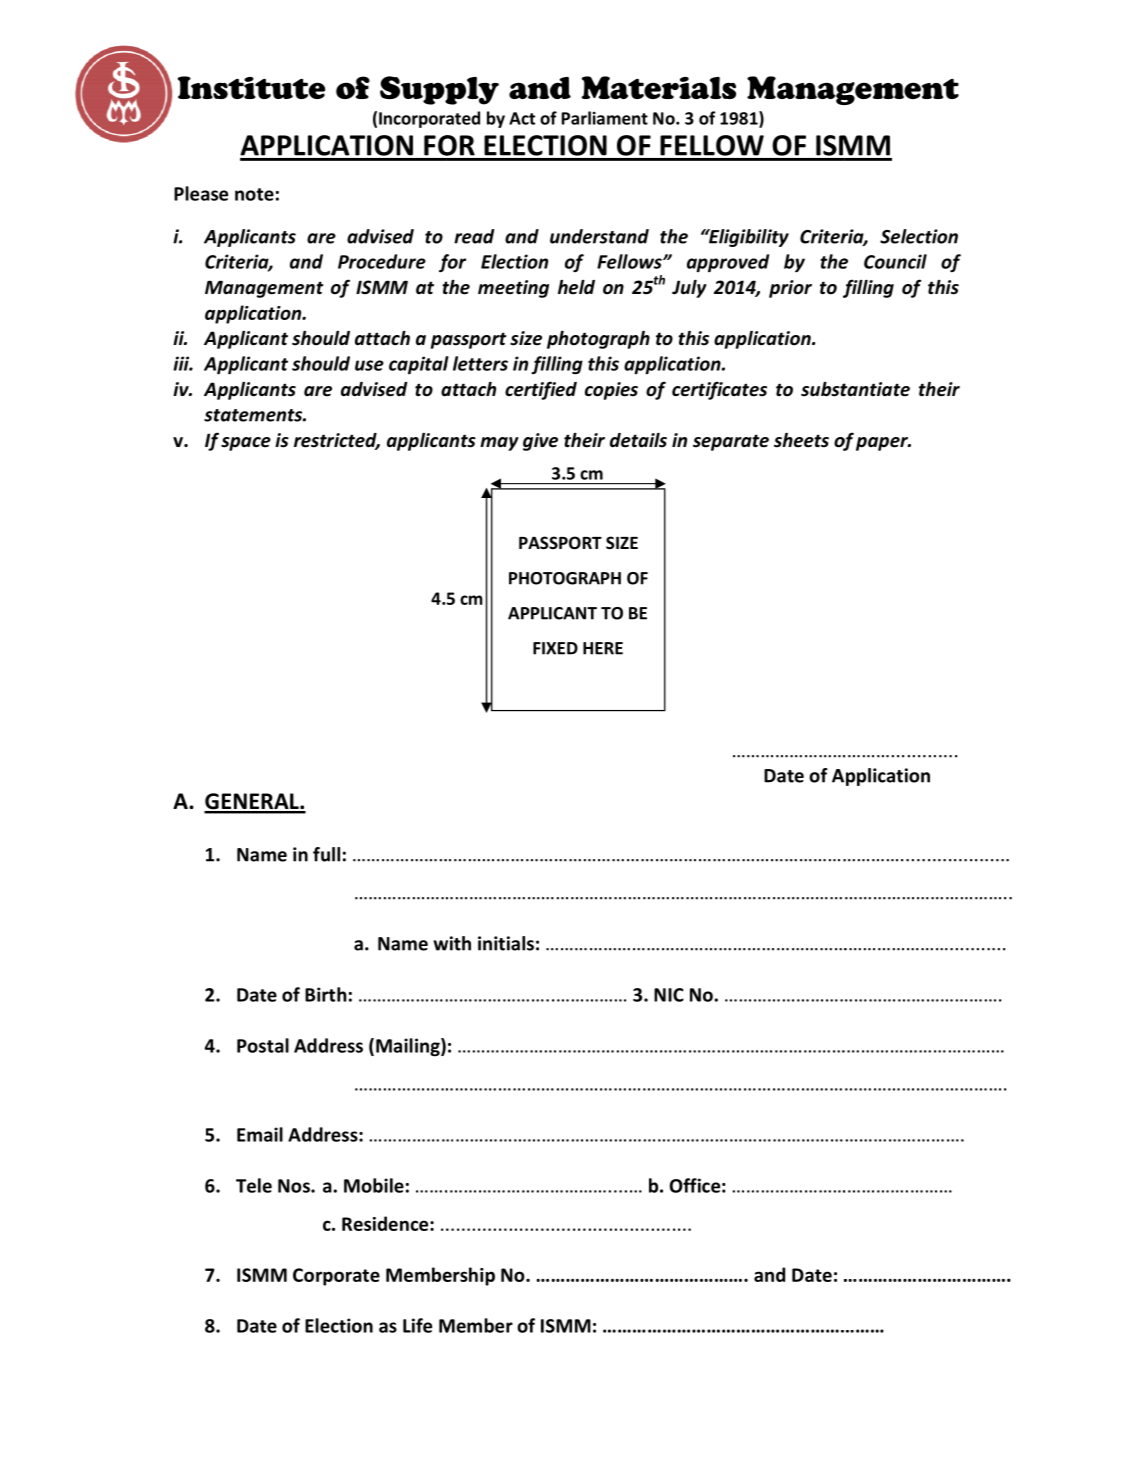 The width and height of the image is (1133, 1466). What do you see at coordinates (326, 854) in the image?
I see `full` at bounding box center [326, 854].
